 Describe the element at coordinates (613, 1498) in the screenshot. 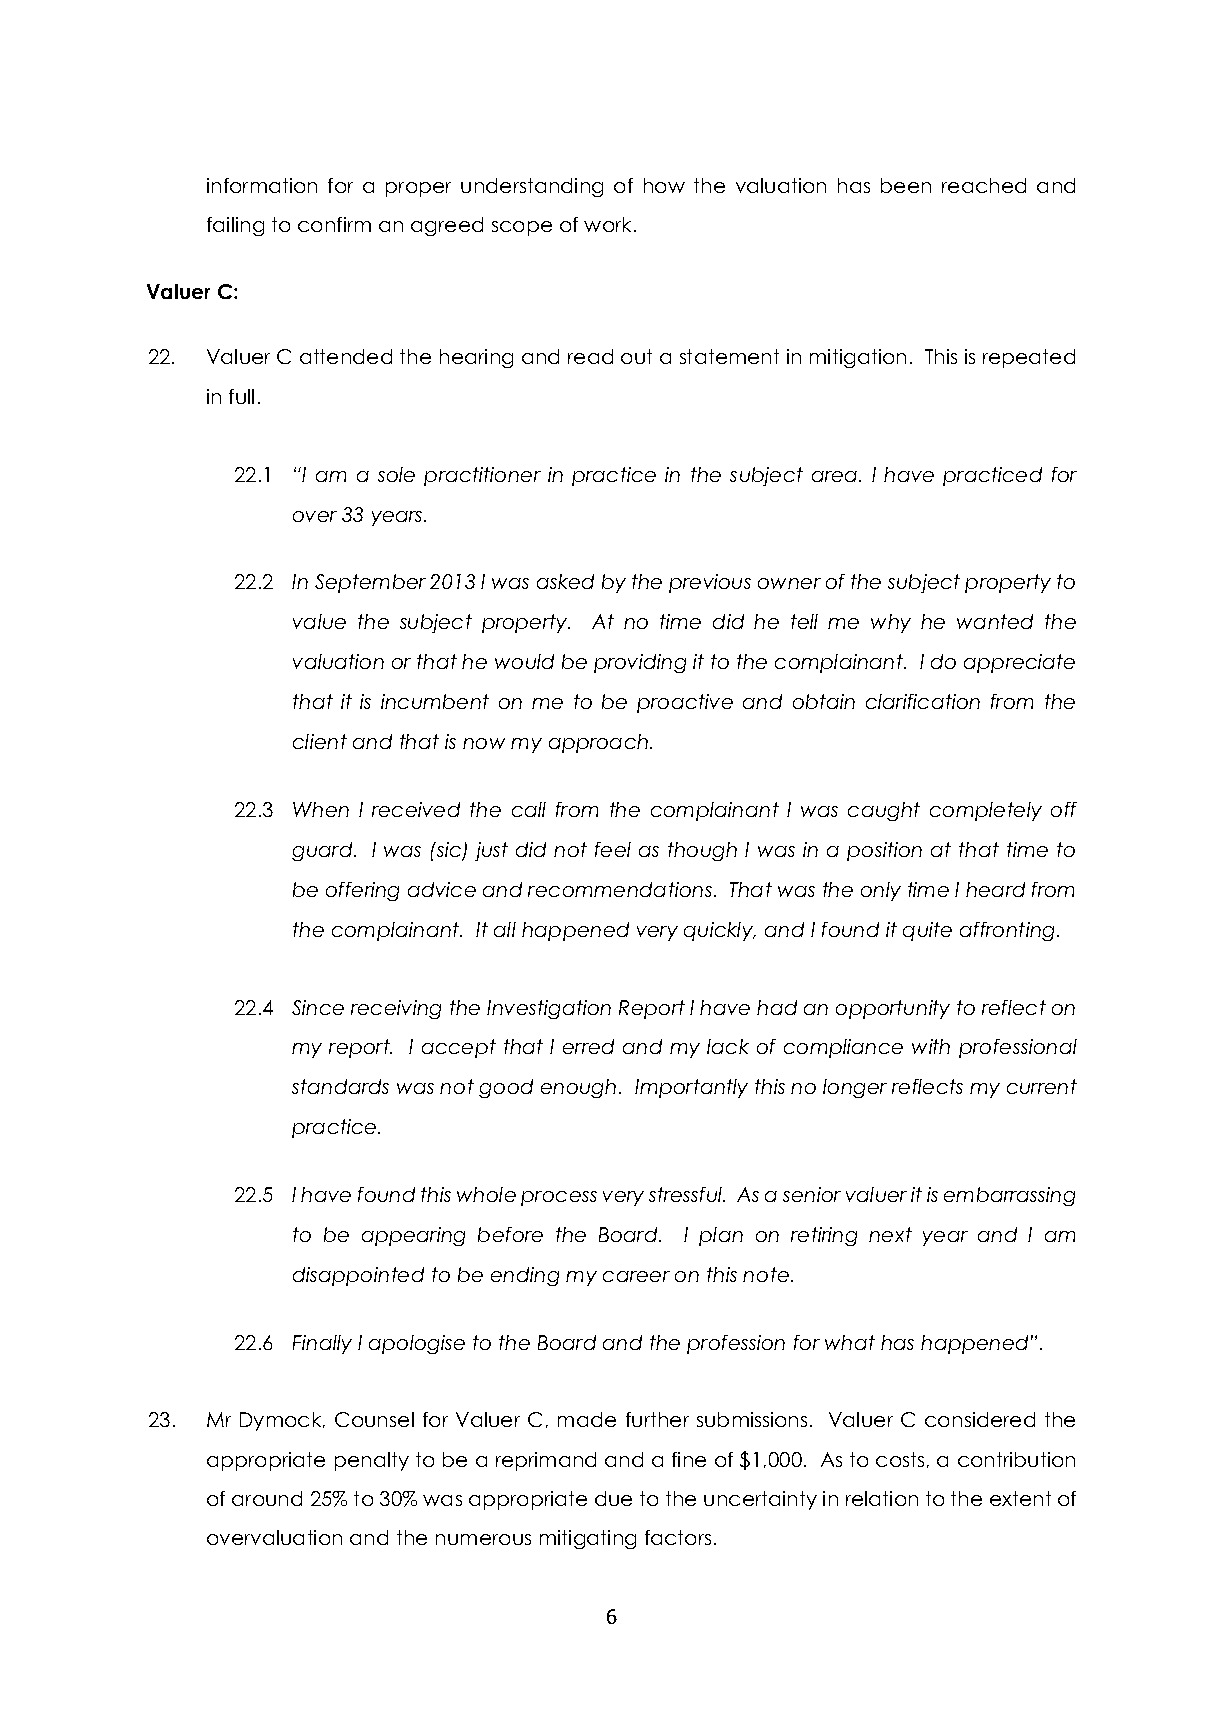

I see `due` at that location.
